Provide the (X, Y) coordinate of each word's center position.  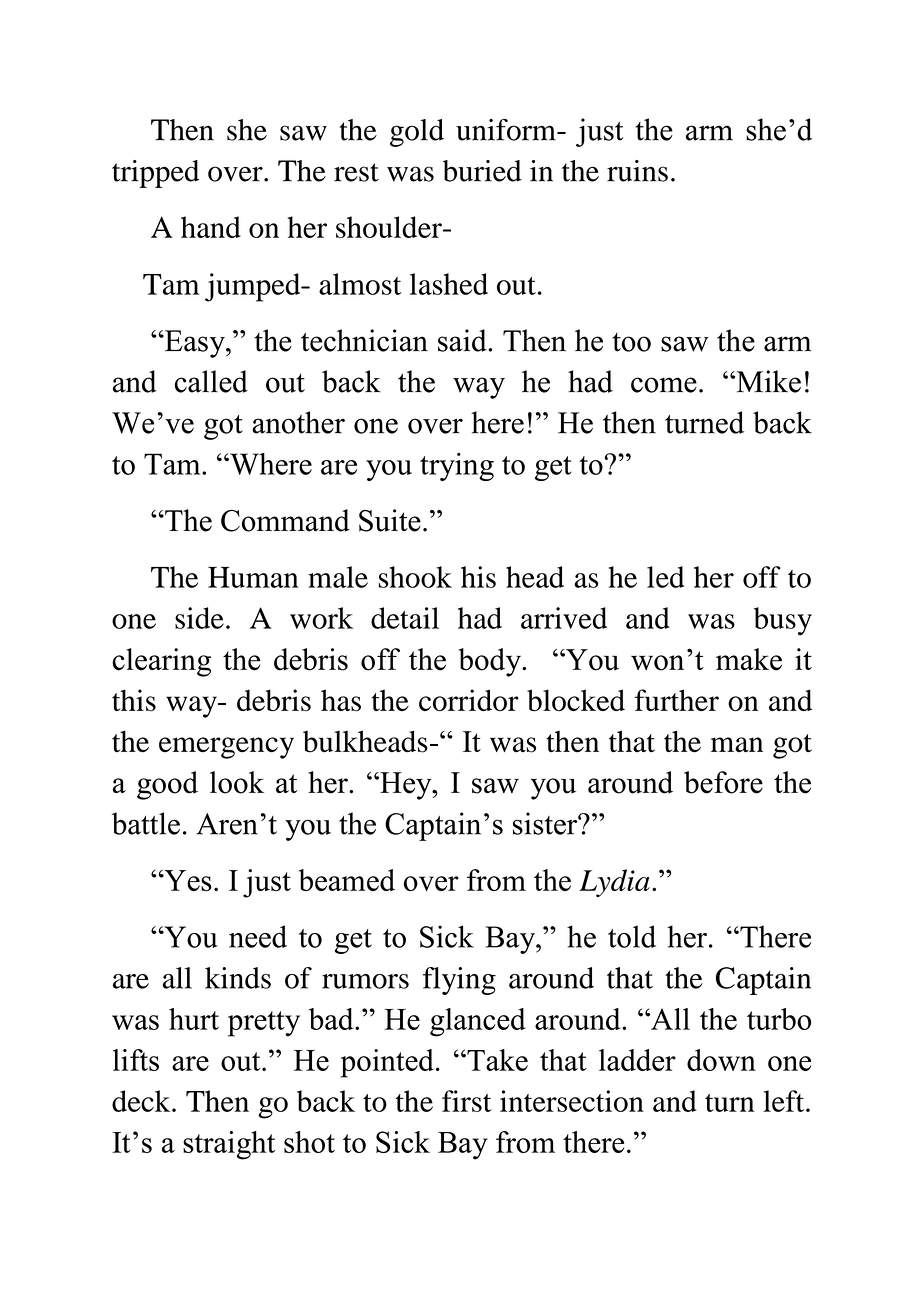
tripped (155, 174)
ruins (637, 171)
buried (482, 171)
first (467, 1101)
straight (229, 1145)
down (721, 1060)
